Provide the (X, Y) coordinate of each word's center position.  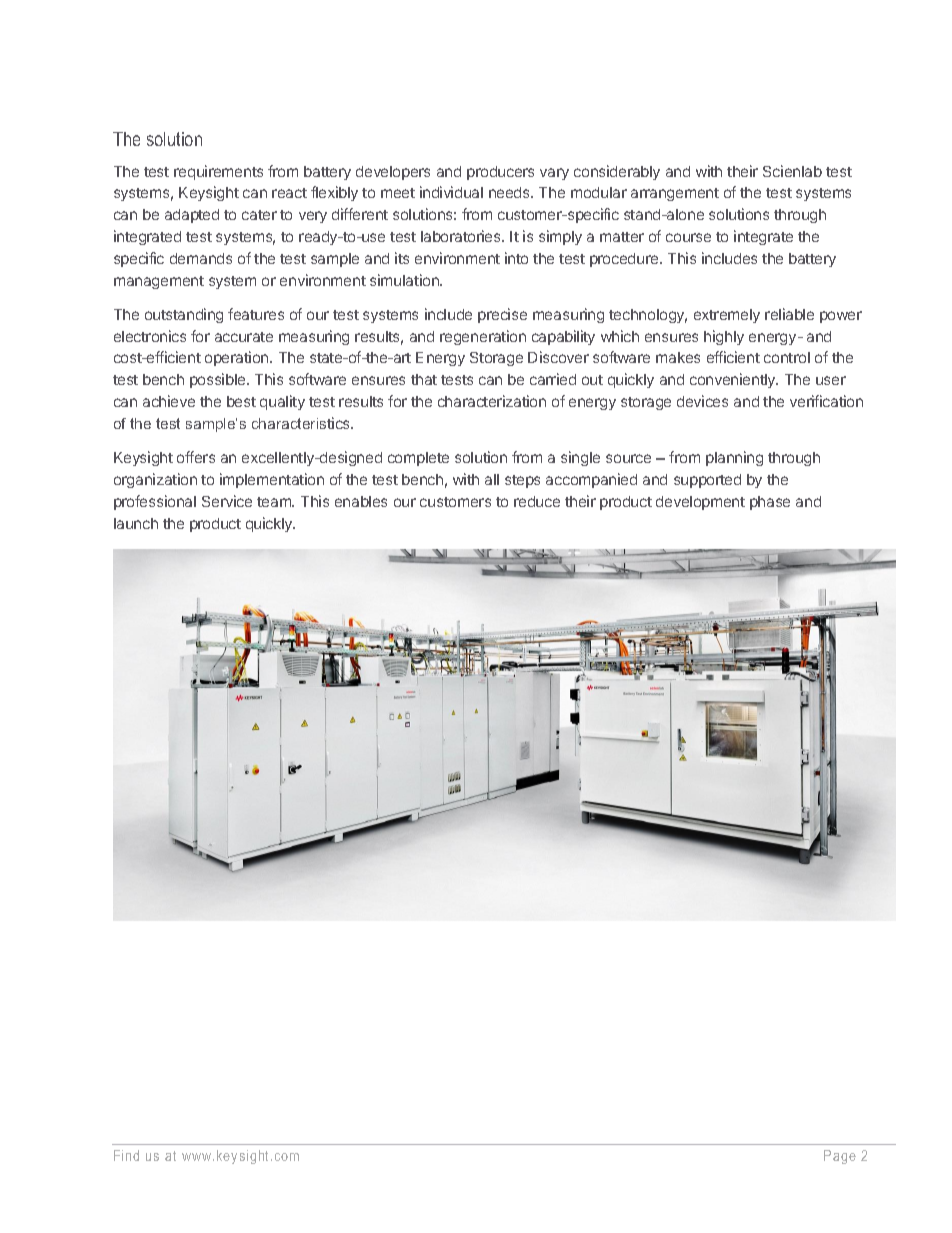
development (700, 503)
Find (126, 1155)
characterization (492, 401)
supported (707, 481)
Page (840, 1157)
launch (136, 523)
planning (734, 458)
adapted (192, 216)
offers (196, 457)
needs (510, 192)
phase (770, 503)
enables (361, 501)
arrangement (675, 194)
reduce (537, 501)
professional (155, 502)
